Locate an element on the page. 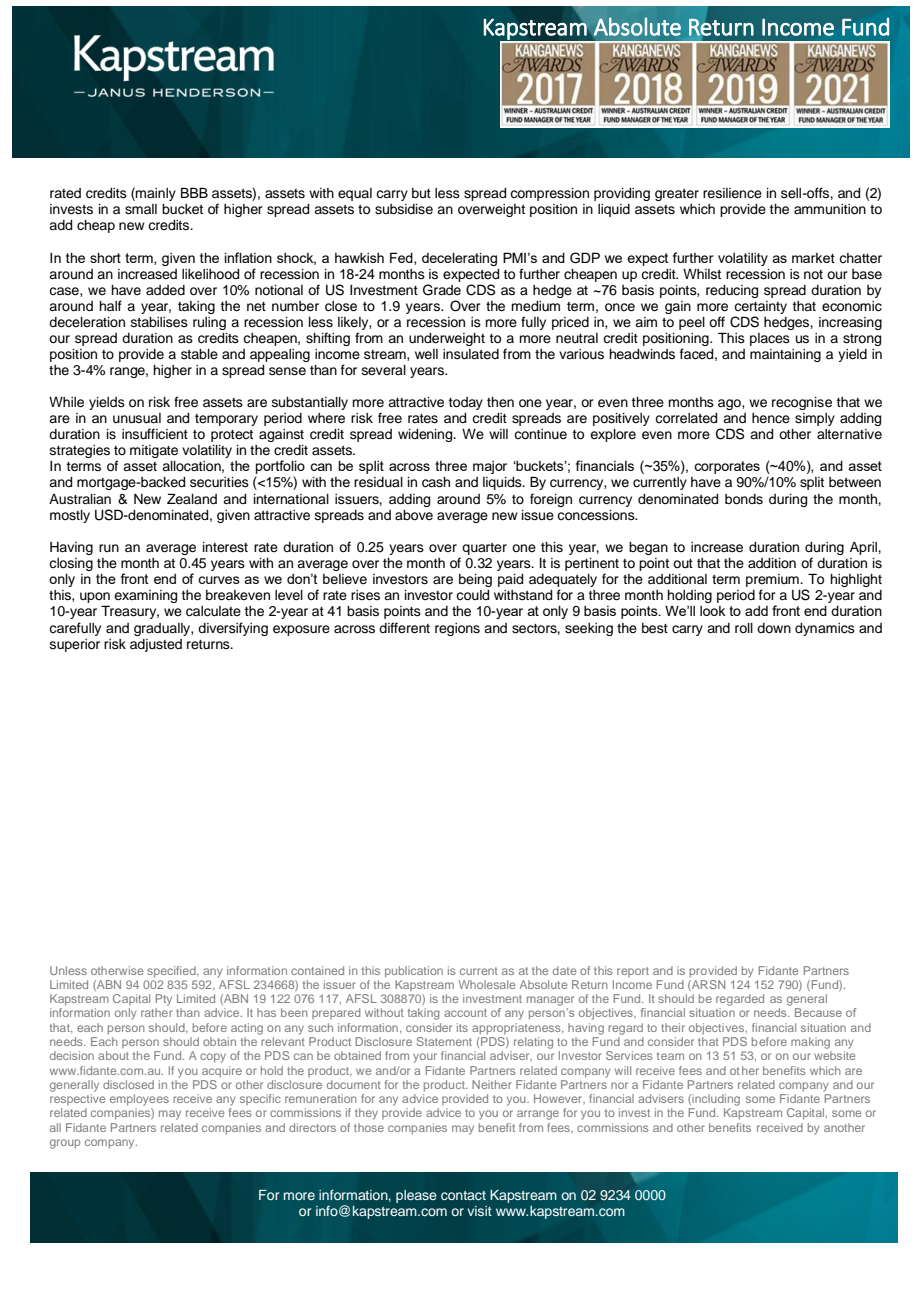 The width and height of the document is (924, 1308). contact is located at coordinates (463, 1195).
